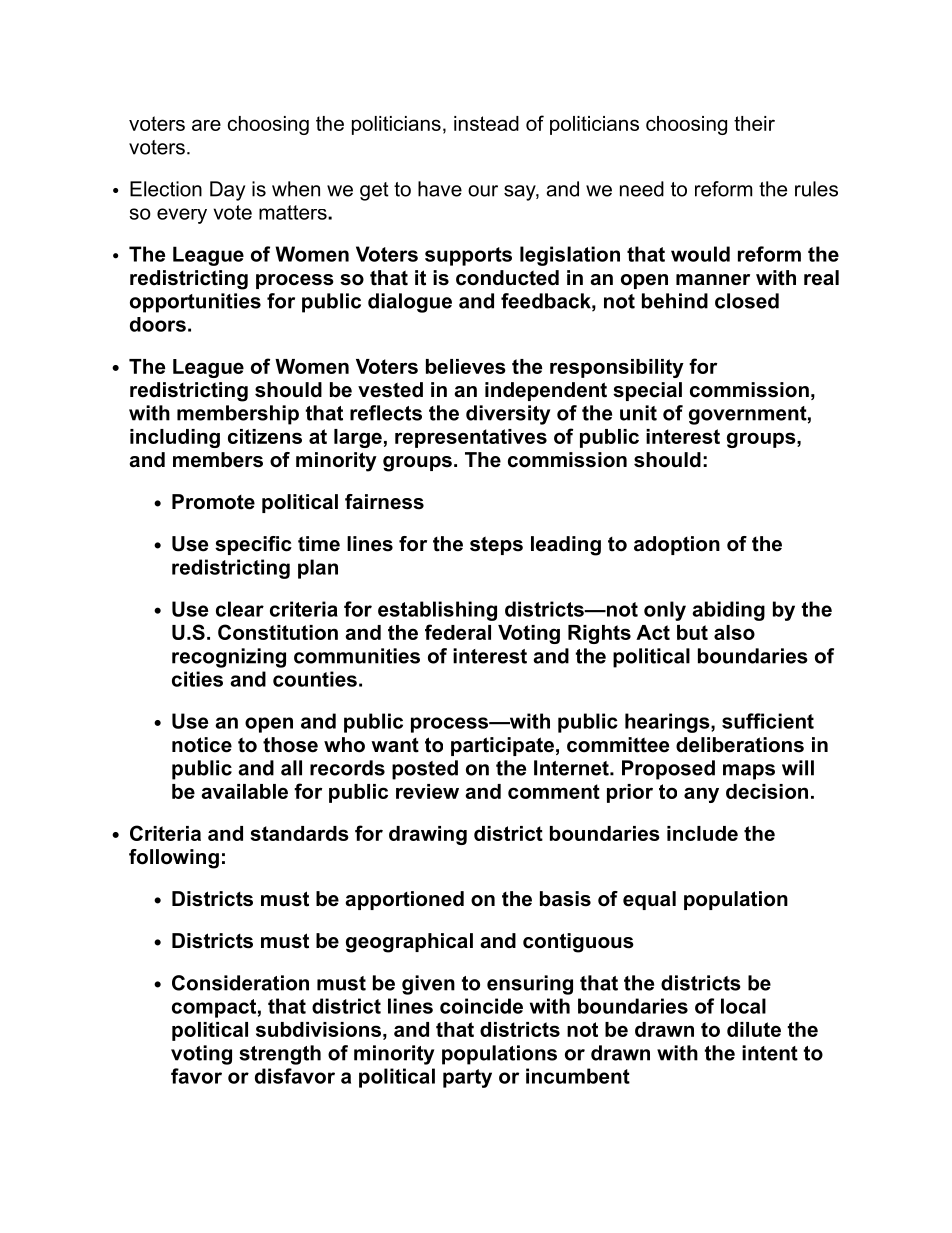 The height and width of the document is (1233, 952). Describe the element at coordinates (458, 632) in the document. I see `federal` at that location.
